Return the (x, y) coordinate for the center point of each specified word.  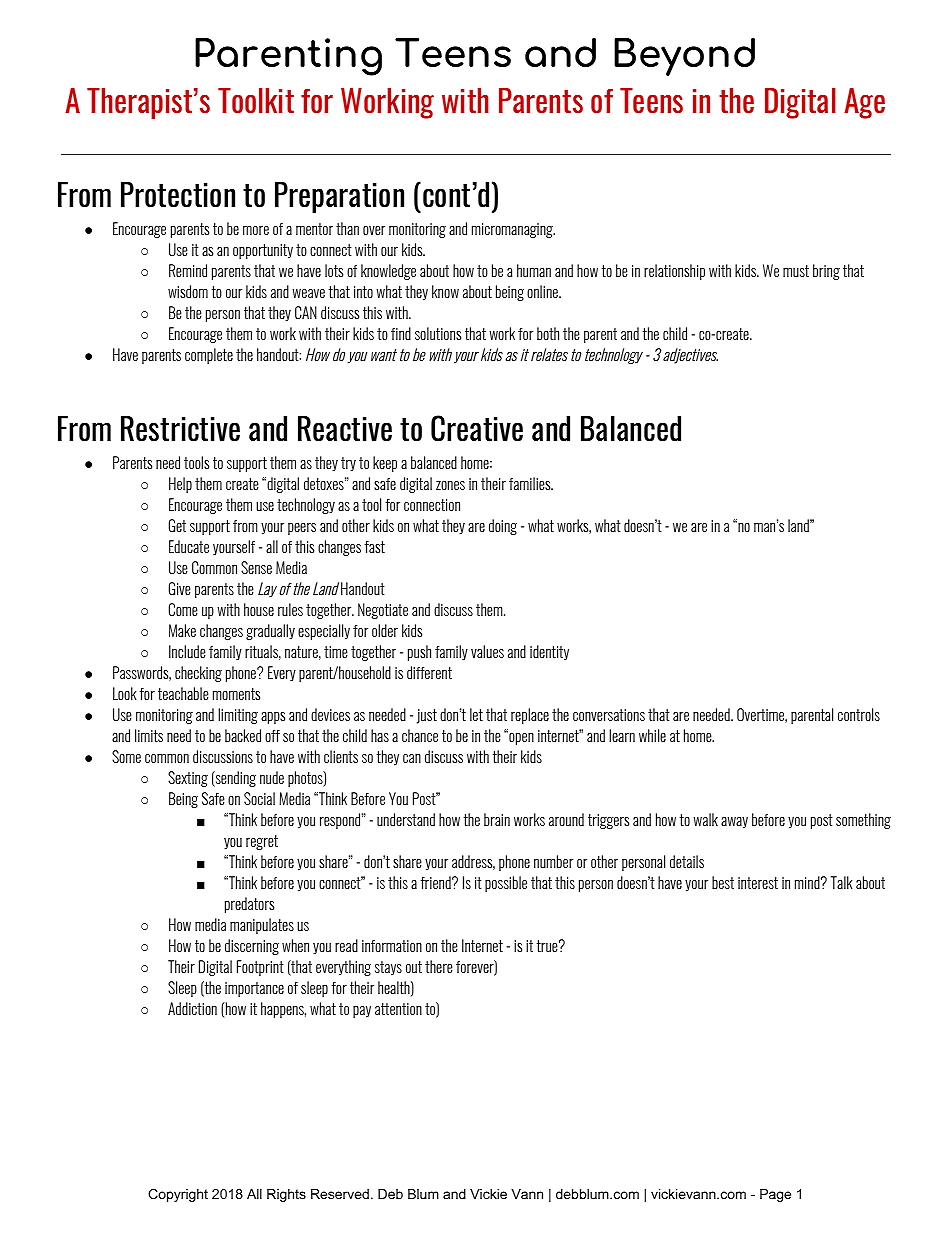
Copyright (178, 1195)
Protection (178, 194)
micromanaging (513, 230)
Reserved (340, 1194)
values (487, 651)
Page (775, 1195)
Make (182, 630)
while (652, 735)
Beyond (684, 57)
